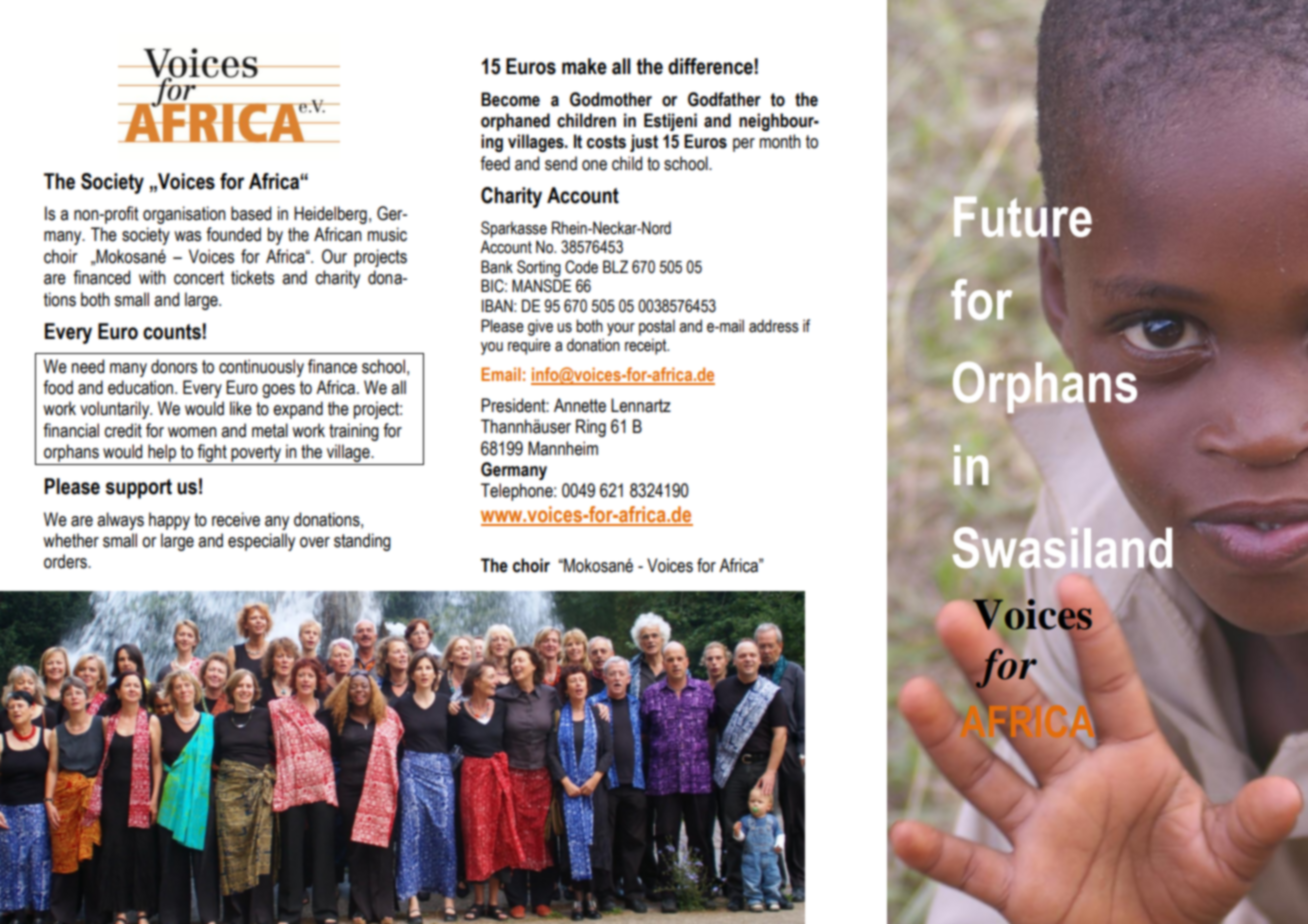 The height and width of the screenshot is (924, 1308). I want to click on give, so click(540, 327).
